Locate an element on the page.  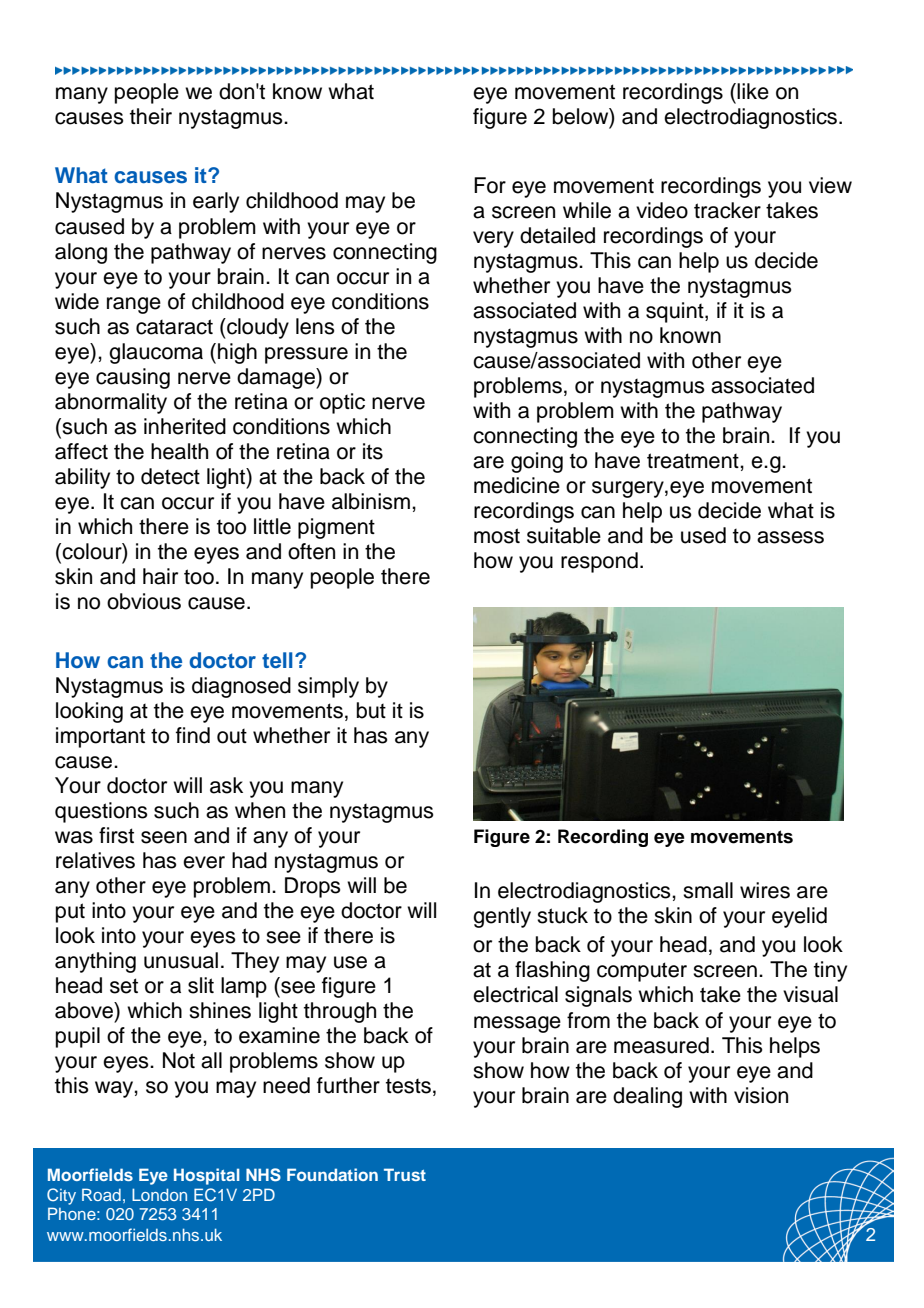
For is located at coordinates (490, 185).
